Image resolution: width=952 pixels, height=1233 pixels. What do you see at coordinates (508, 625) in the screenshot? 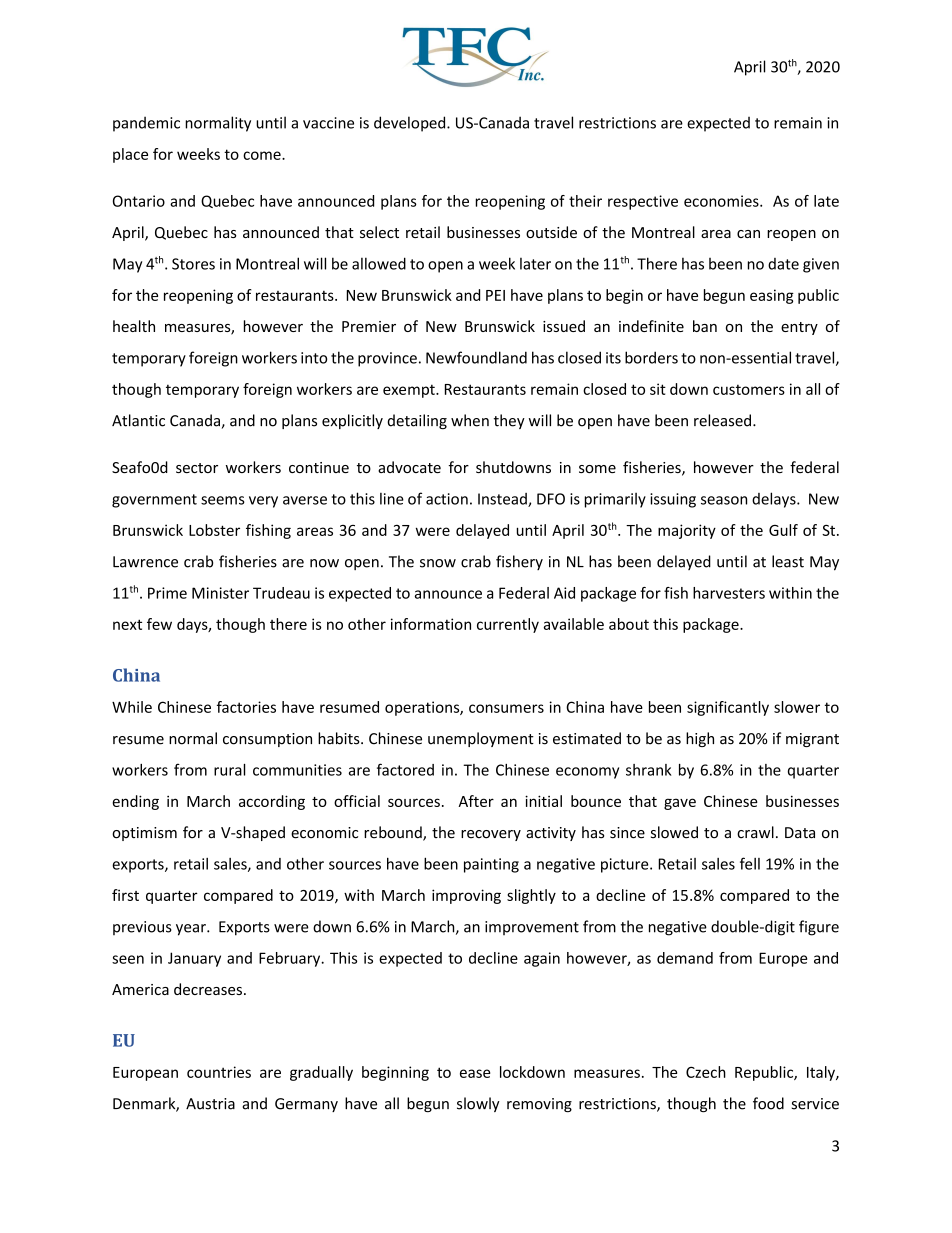
I see `currently` at bounding box center [508, 625].
